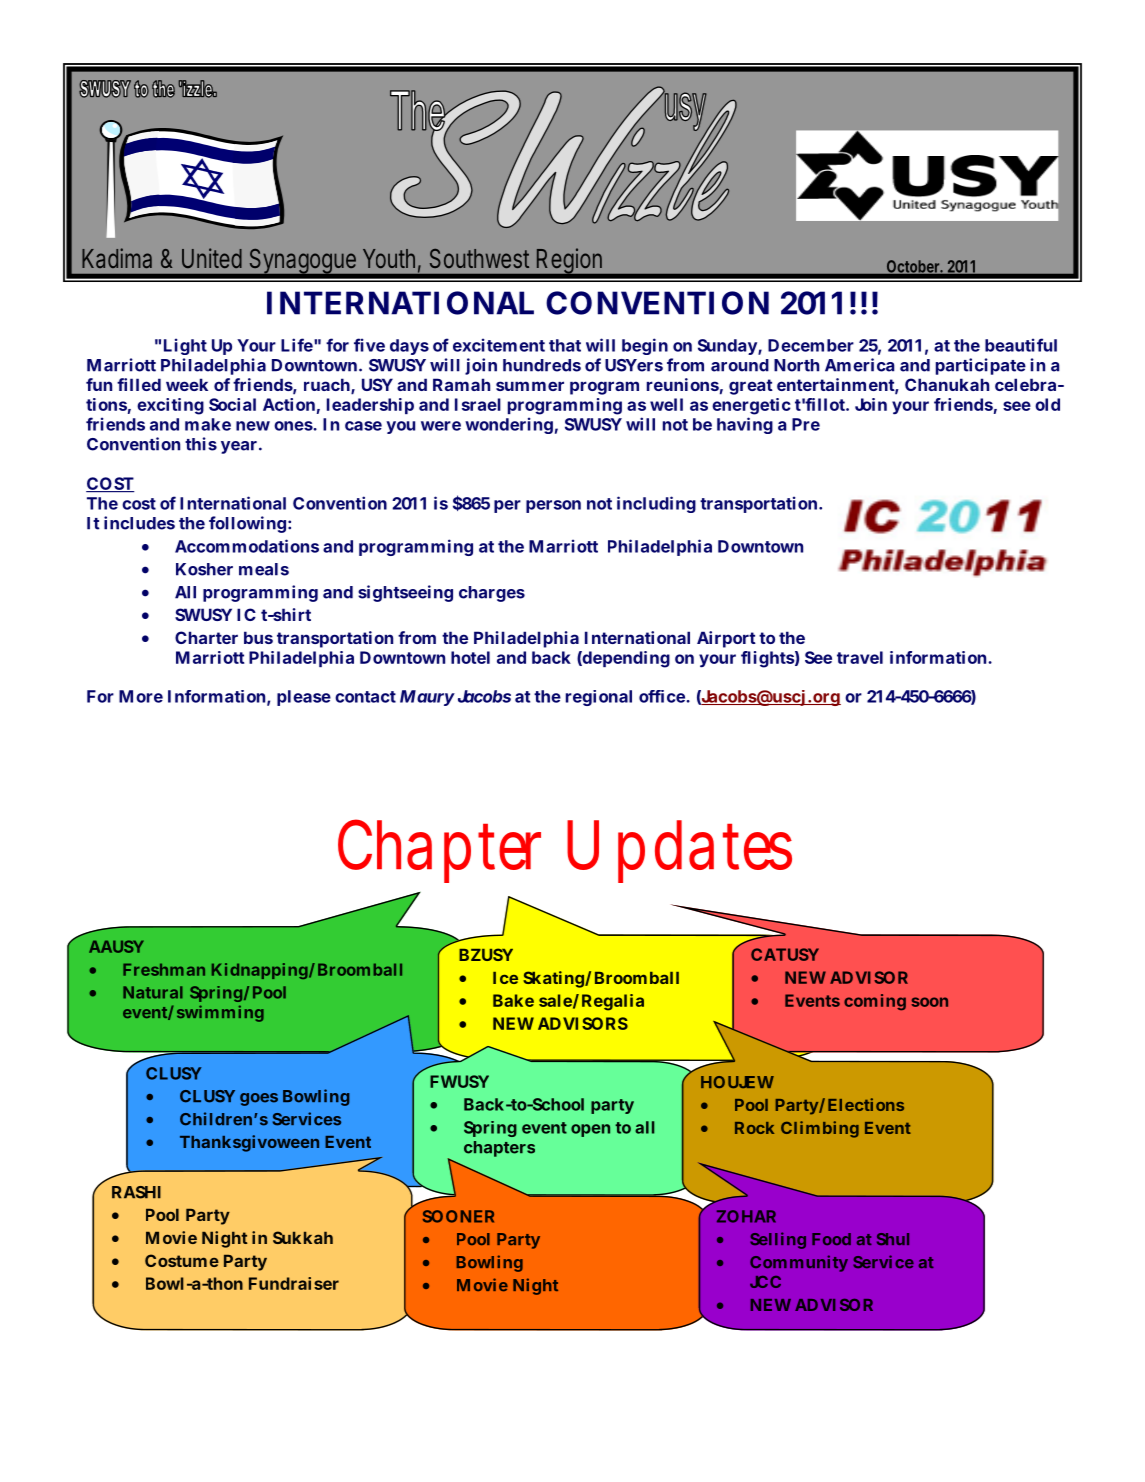 The image size is (1145, 1482). What do you see at coordinates (1021, 345) in the screenshot?
I see `beautiful` at bounding box center [1021, 345].
